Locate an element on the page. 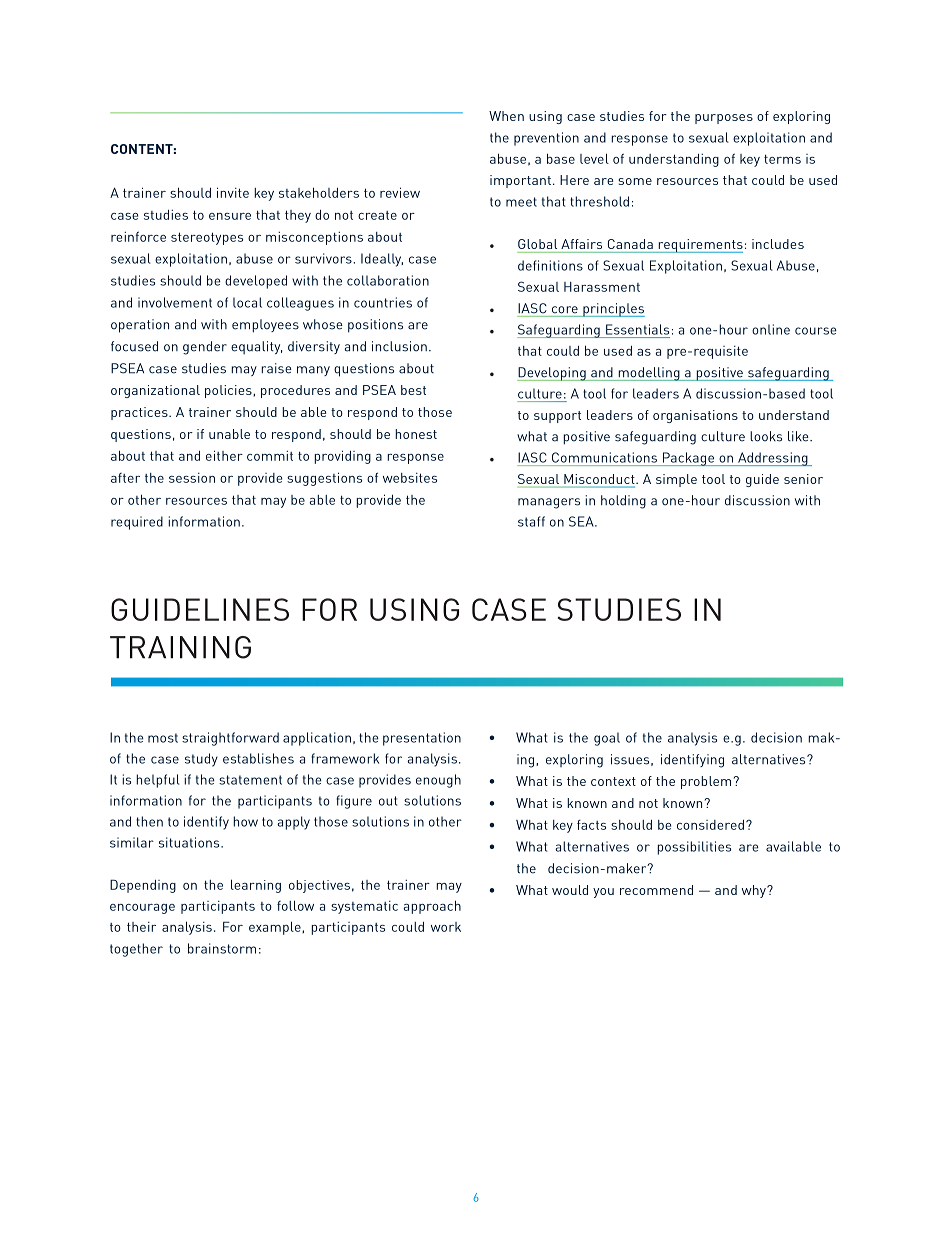 The width and height of the page is (952, 1233). gender is located at coordinates (205, 348).
